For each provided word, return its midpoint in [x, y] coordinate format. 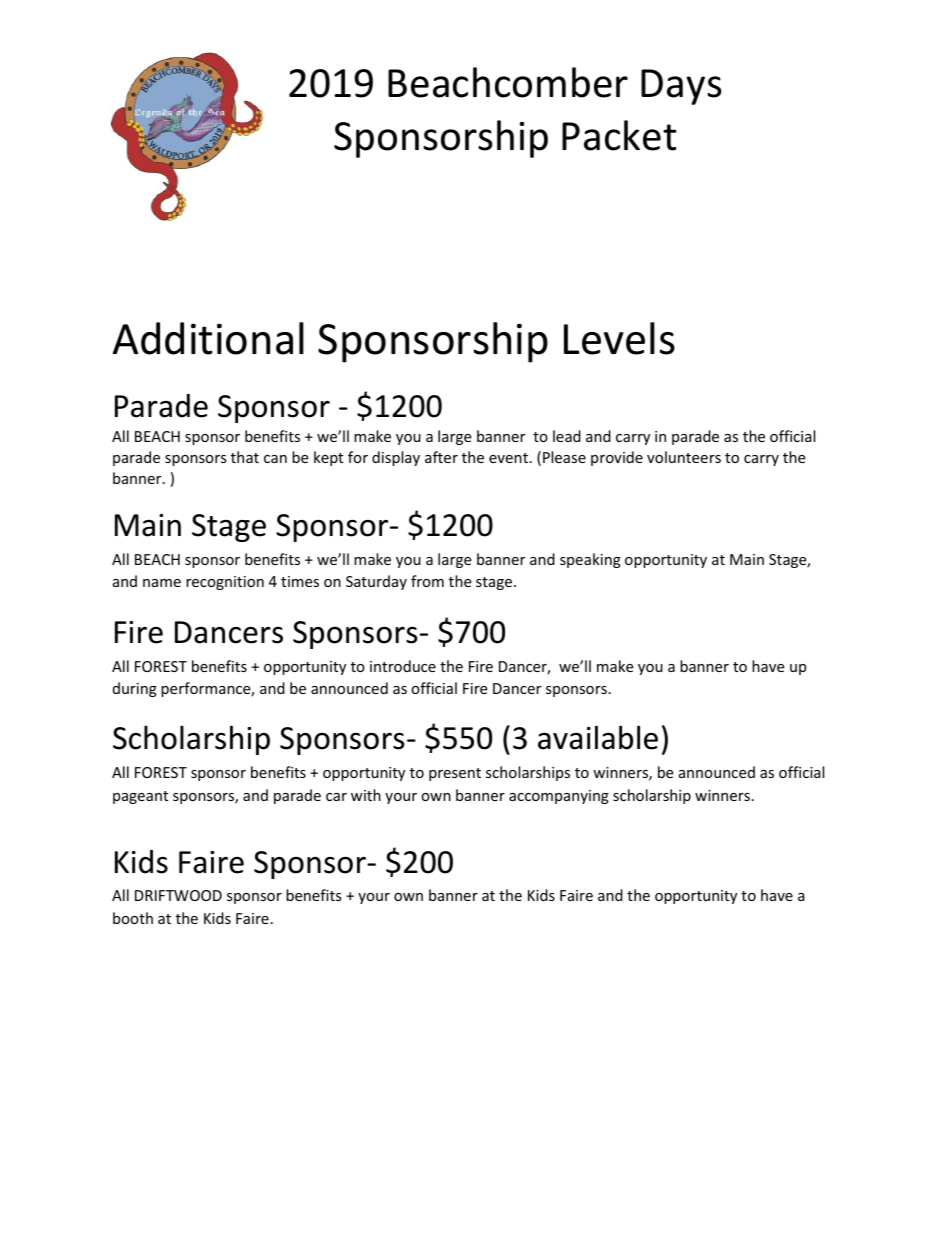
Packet [619, 135]
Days [681, 87]
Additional [208, 338]
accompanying [559, 797]
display [396, 458]
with [366, 795]
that [245, 457]
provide [617, 458]
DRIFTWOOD [178, 895]
